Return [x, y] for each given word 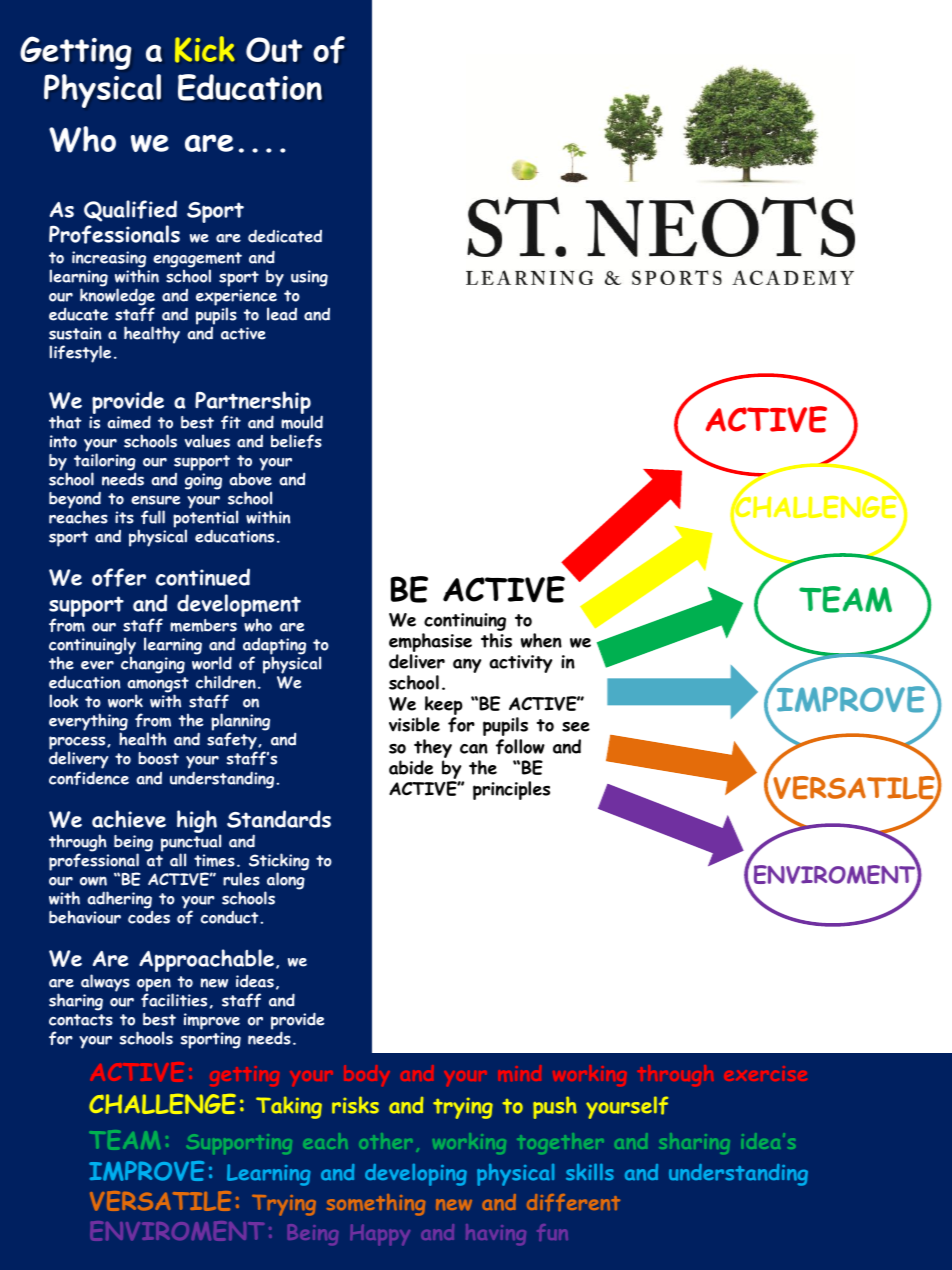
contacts [81, 1020]
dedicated [285, 236]
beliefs [296, 441]
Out [274, 49]
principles [511, 790]
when [541, 640]
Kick [205, 49]
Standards [279, 819]
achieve [129, 819]
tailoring [105, 463]
